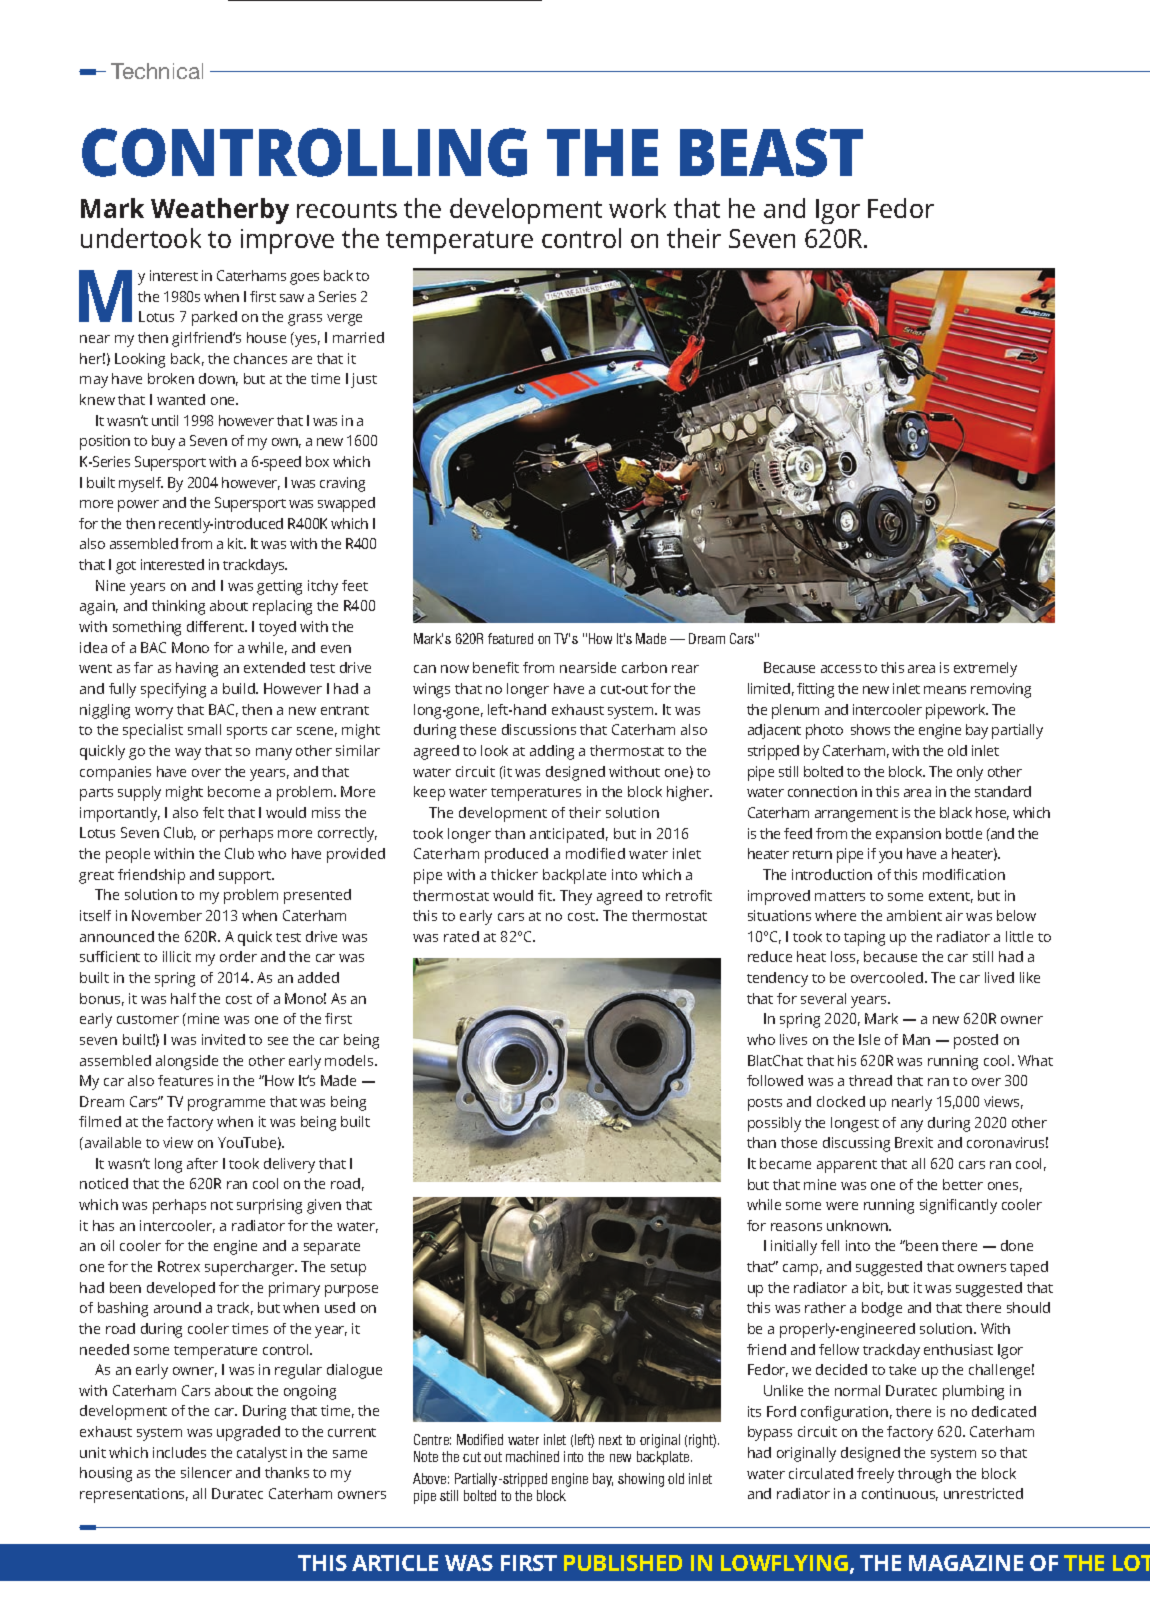  Describe the element at coordinates (869, 1039) in the document. I see `Isle` at that location.
